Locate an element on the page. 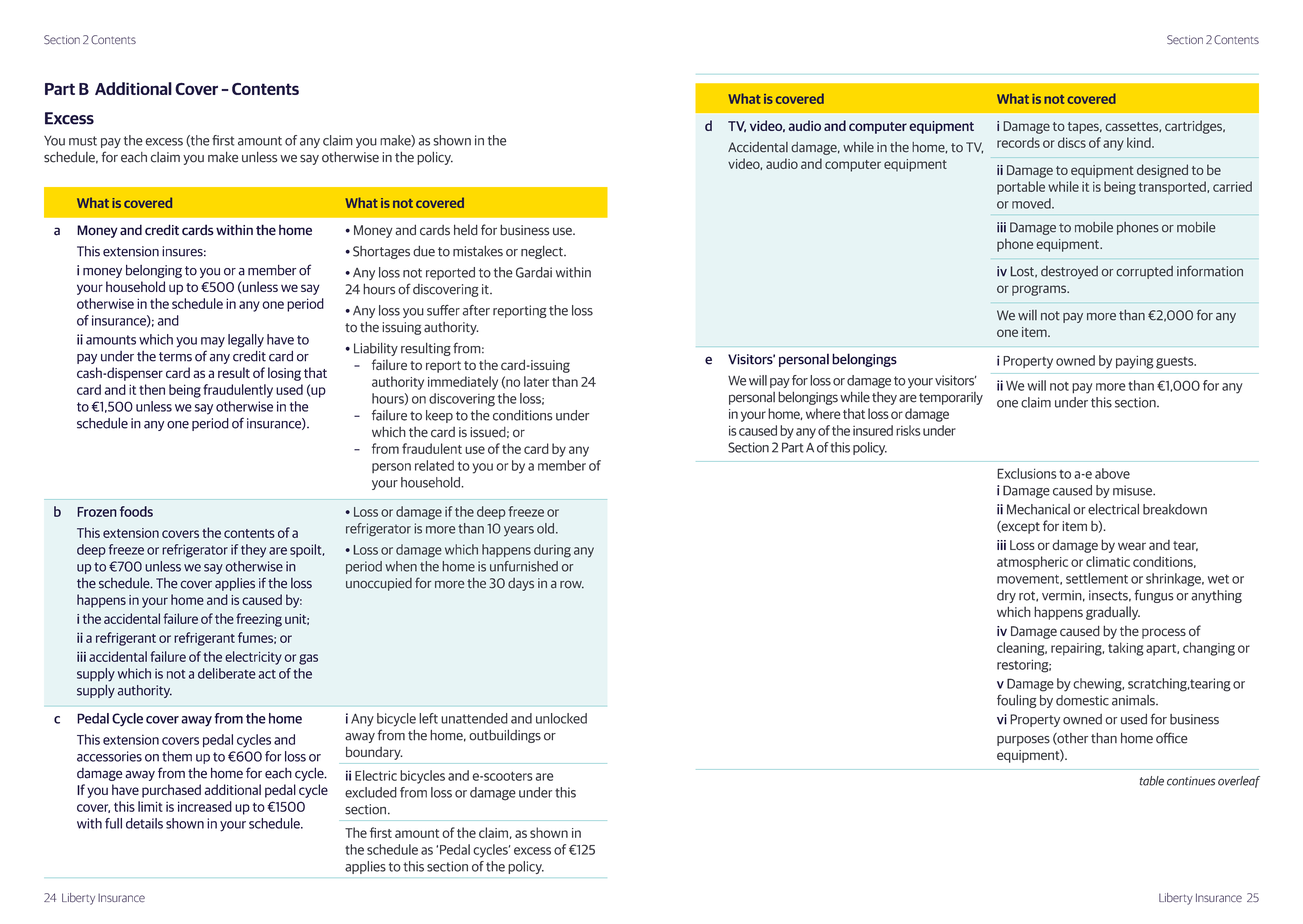  legally is located at coordinates (246, 341).
